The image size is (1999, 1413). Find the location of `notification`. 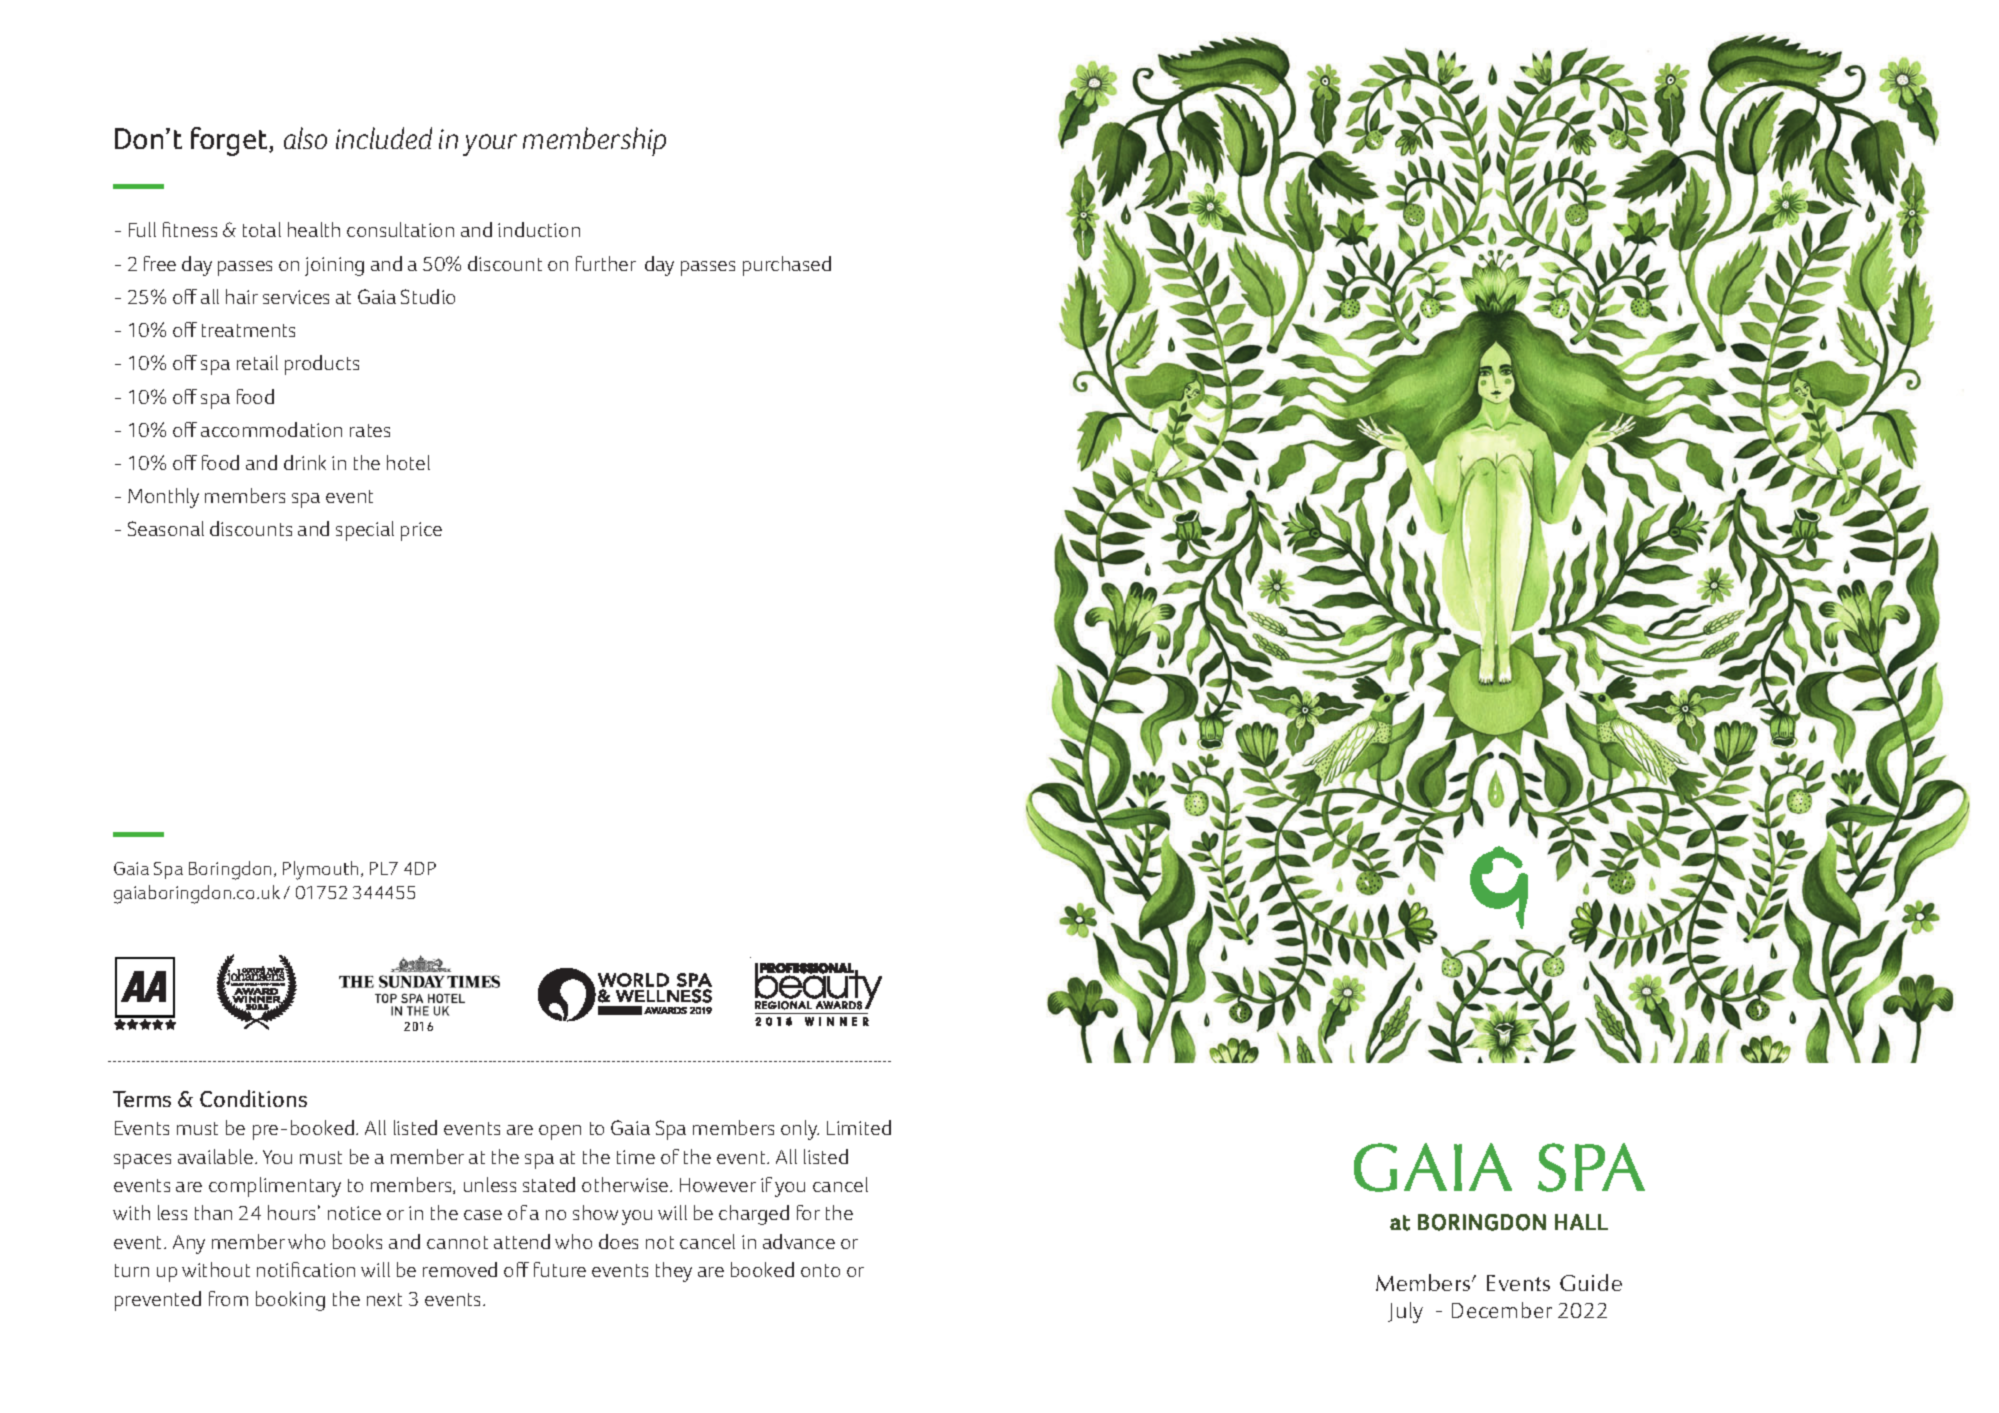

notification is located at coordinates (306, 1269).
